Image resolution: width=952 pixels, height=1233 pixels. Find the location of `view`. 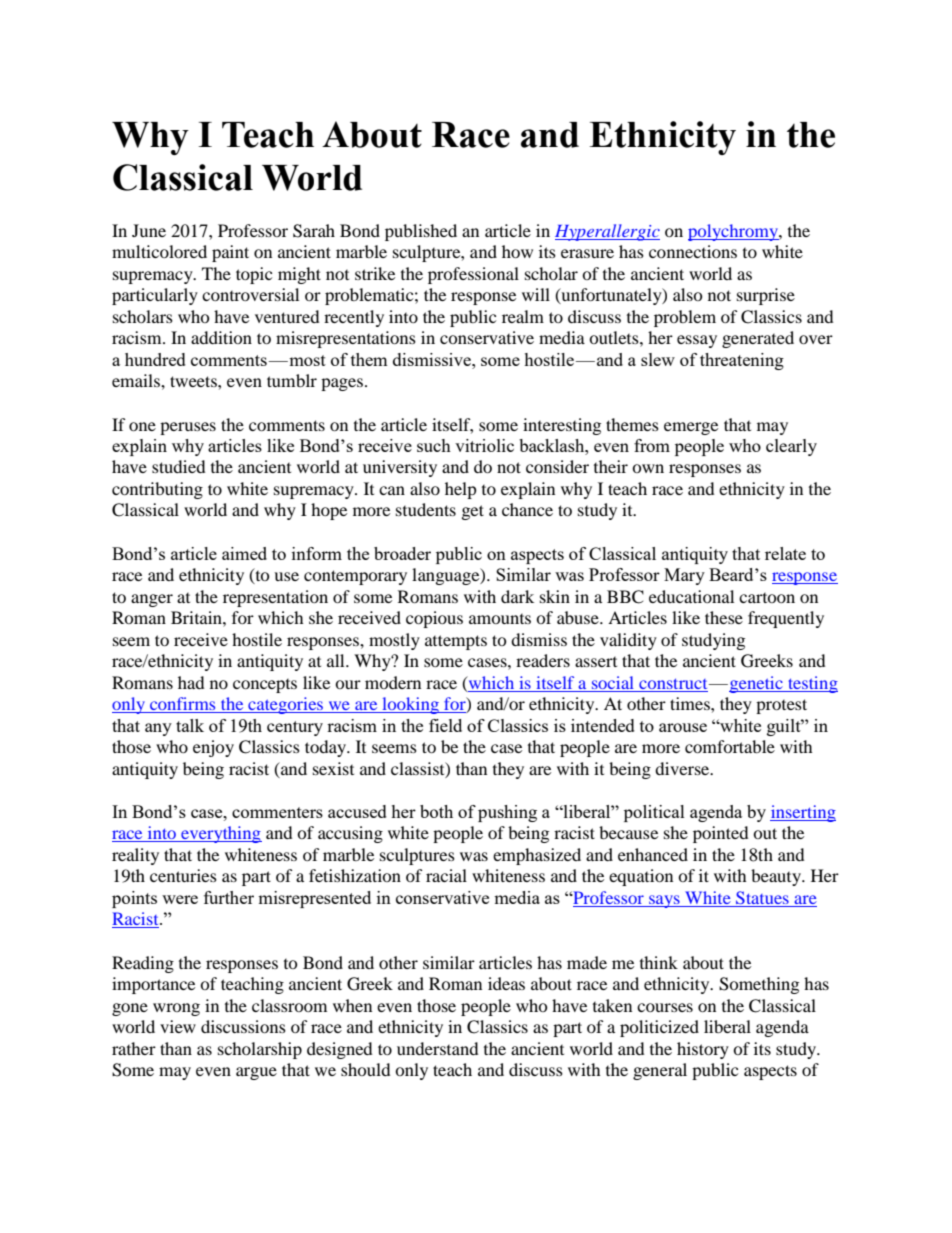

view is located at coordinates (178, 1026).
